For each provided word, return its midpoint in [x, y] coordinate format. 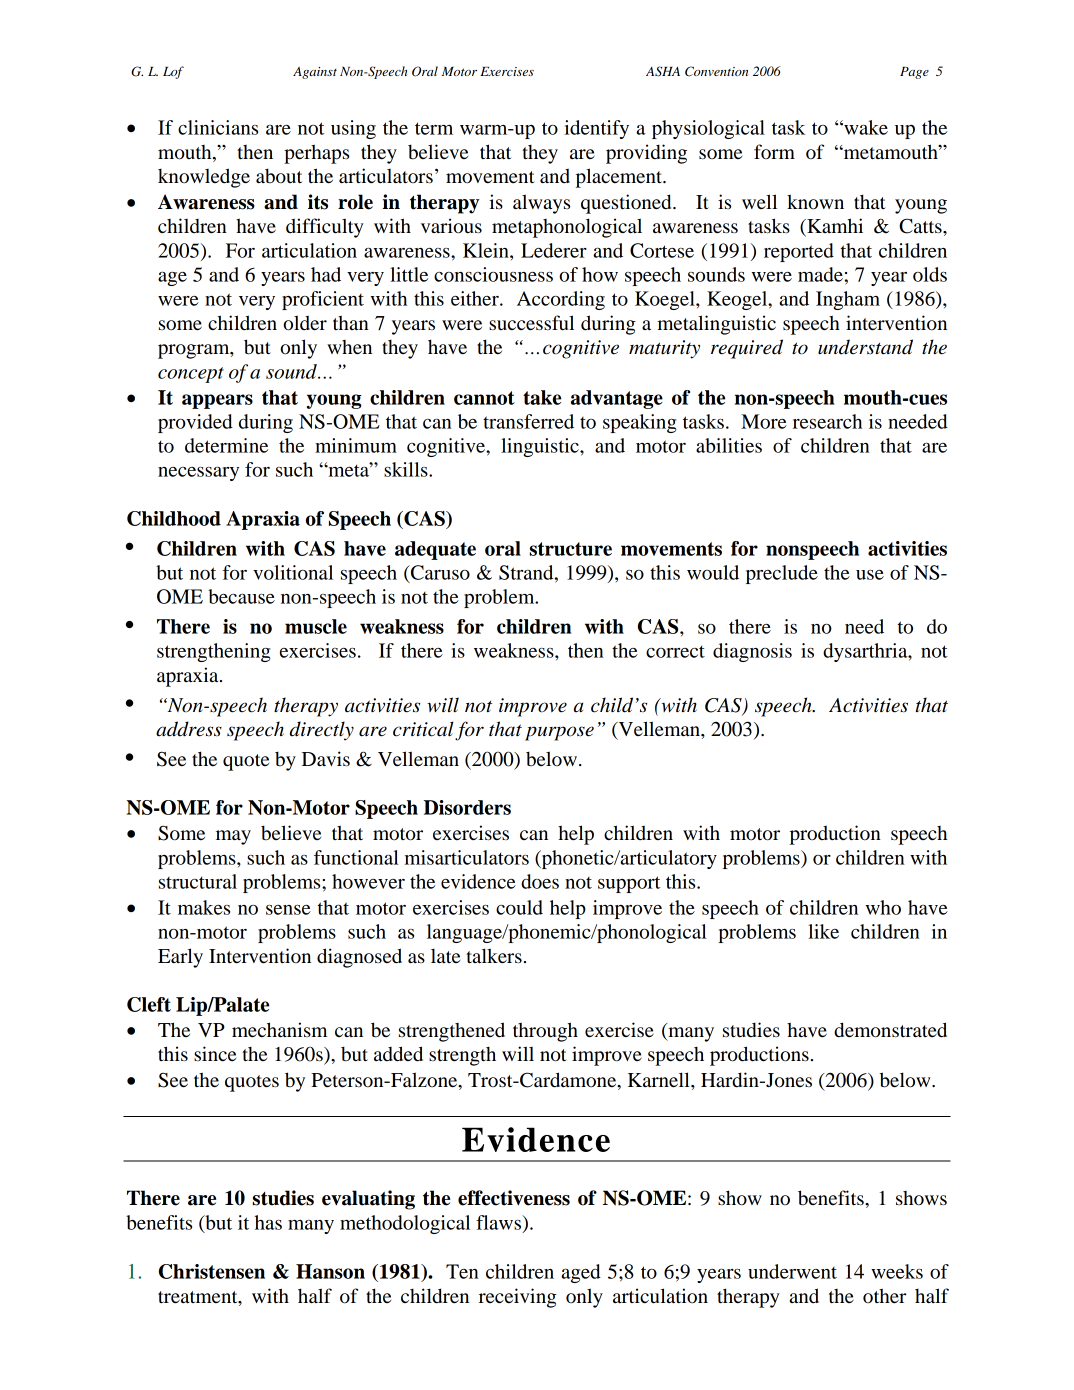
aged [581, 1273]
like [823, 931]
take [542, 397]
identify [597, 129]
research [827, 421]
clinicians [218, 127]
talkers [494, 956]
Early [180, 958]
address [189, 729]
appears [217, 401]
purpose [559, 733]
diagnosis [752, 652]
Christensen [212, 1271]
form [774, 151]
